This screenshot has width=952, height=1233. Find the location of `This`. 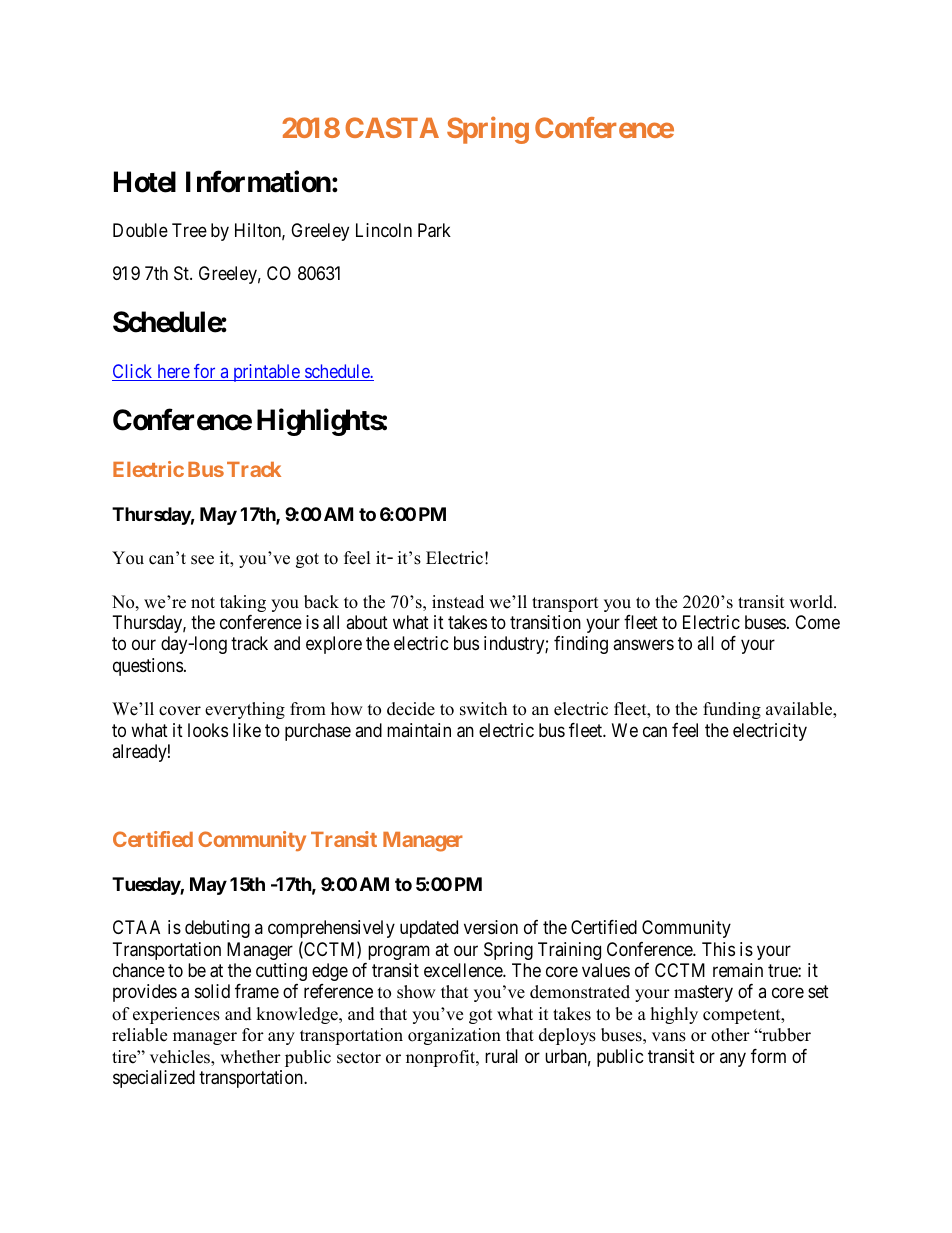

This is located at coordinates (718, 949).
